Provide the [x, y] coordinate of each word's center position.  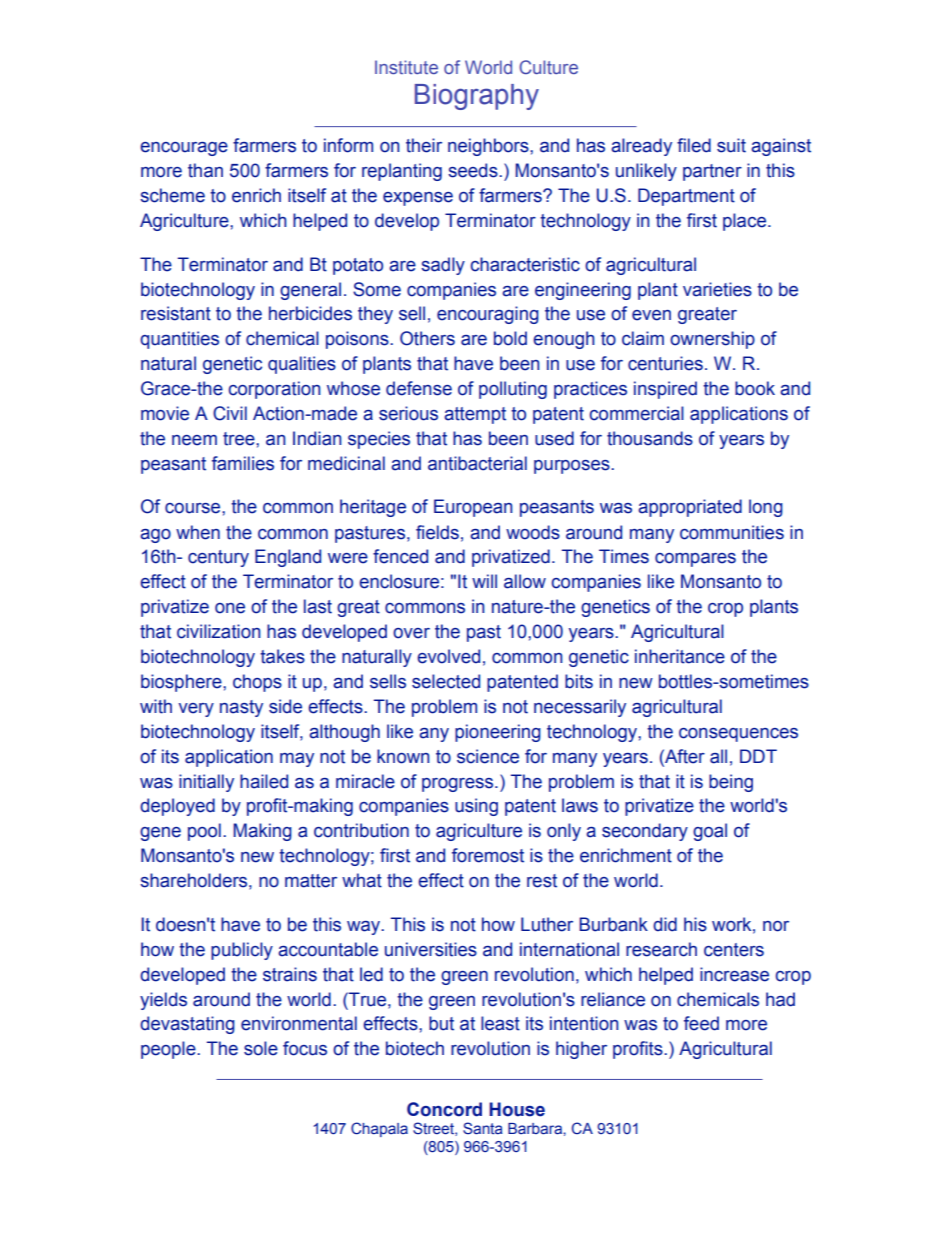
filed [694, 145]
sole [261, 1048]
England [288, 558]
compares [695, 560]
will [484, 581]
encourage [184, 149]
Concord [444, 1109]
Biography [477, 97]
